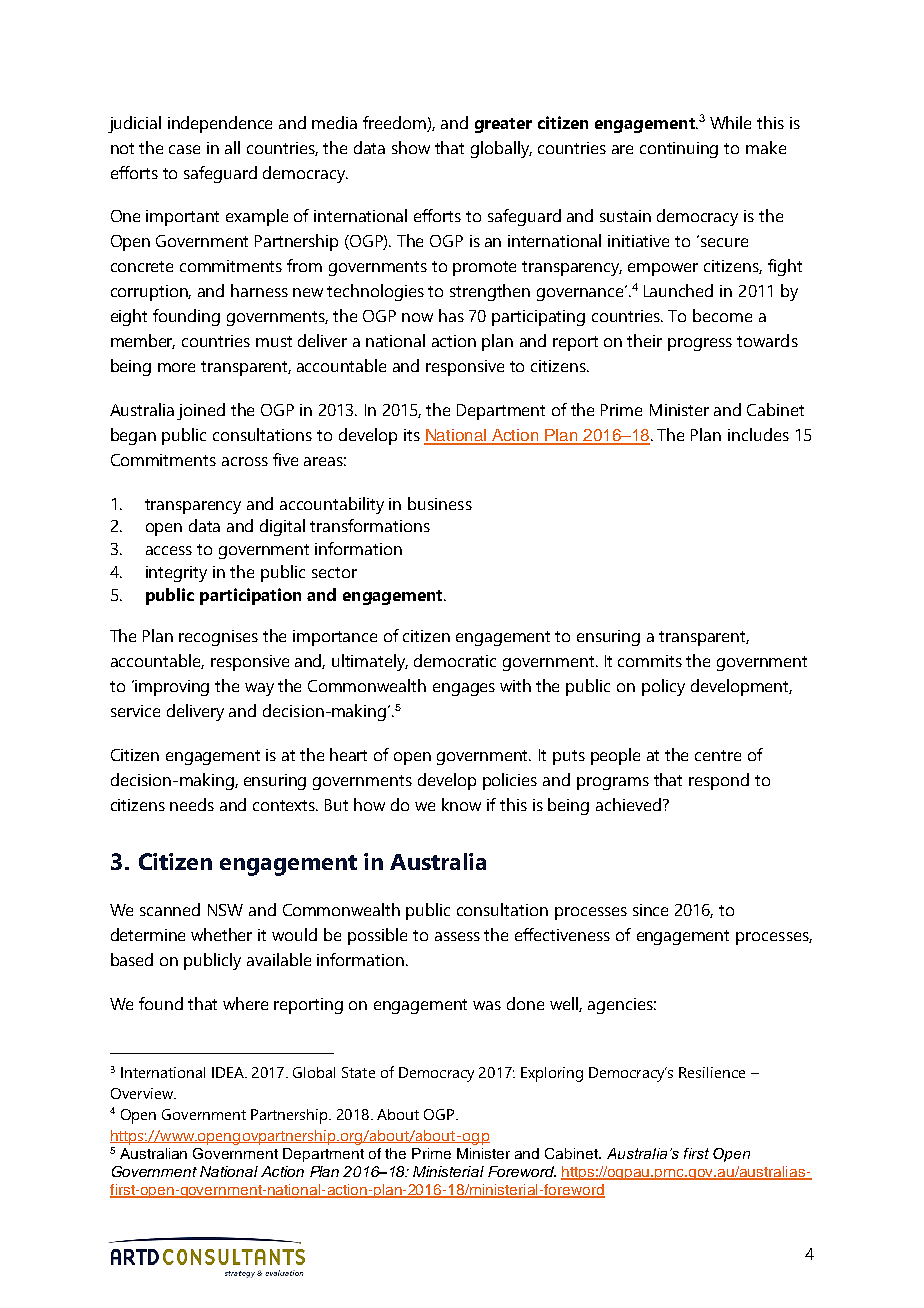  I want to click on know, so click(461, 804).
